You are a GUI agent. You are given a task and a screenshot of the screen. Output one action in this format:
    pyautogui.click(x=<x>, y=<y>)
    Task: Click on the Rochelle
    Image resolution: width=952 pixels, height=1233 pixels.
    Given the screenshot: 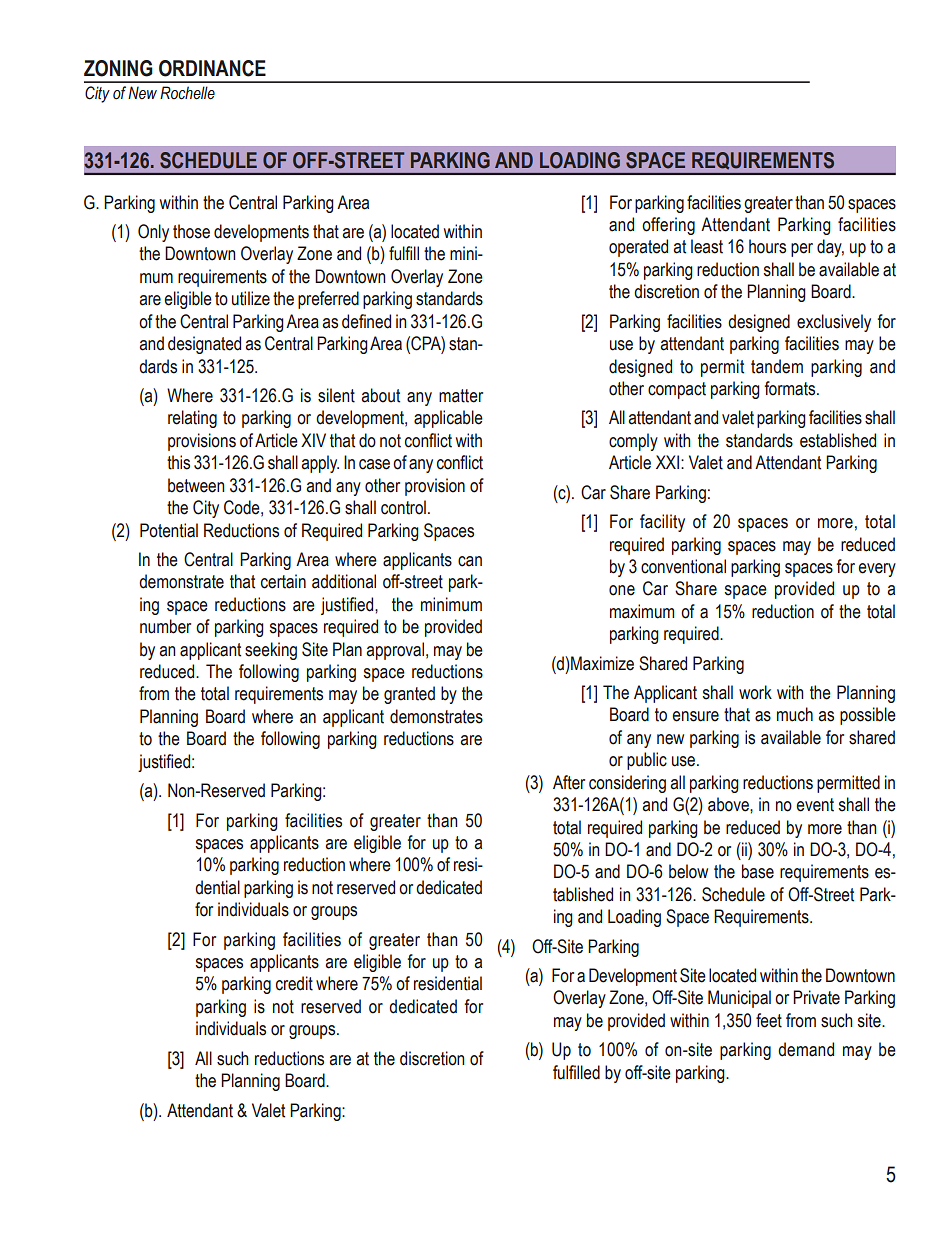 What is the action you would take?
    pyautogui.click(x=187, y=93)
